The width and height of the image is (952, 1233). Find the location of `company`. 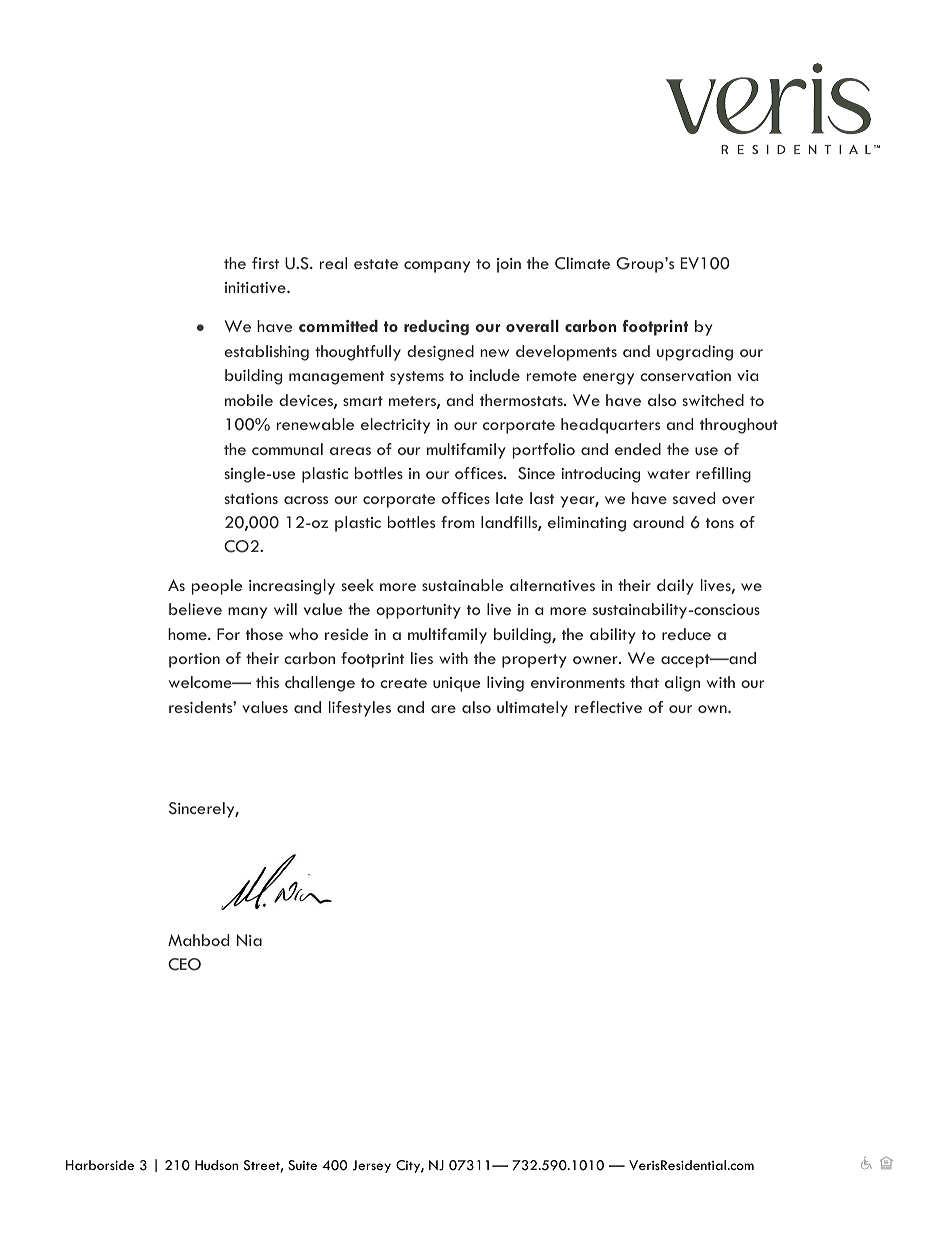

company is located at coordinates (437, 267).
